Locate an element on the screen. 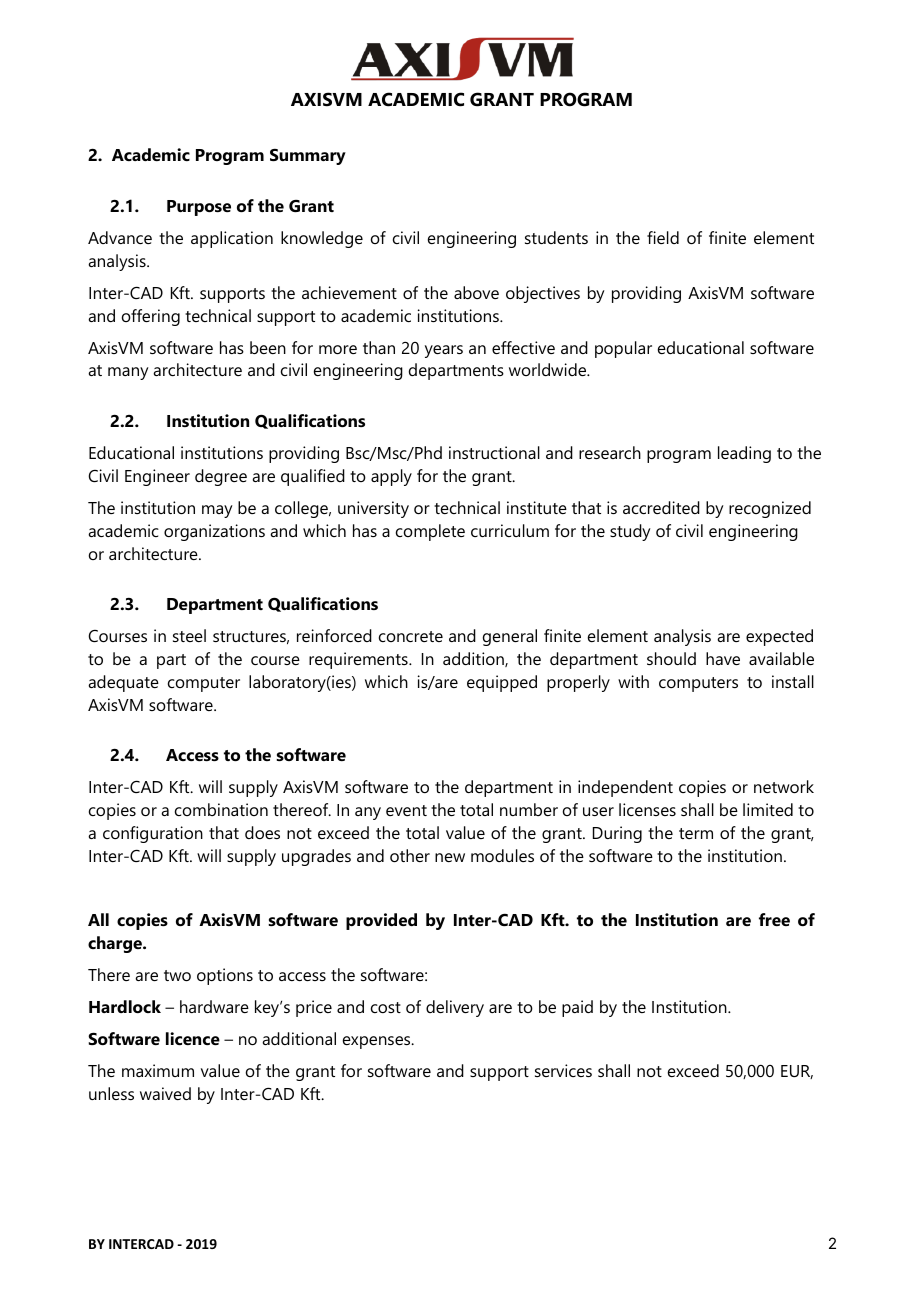  steel is located at coordinates (189, 635).
